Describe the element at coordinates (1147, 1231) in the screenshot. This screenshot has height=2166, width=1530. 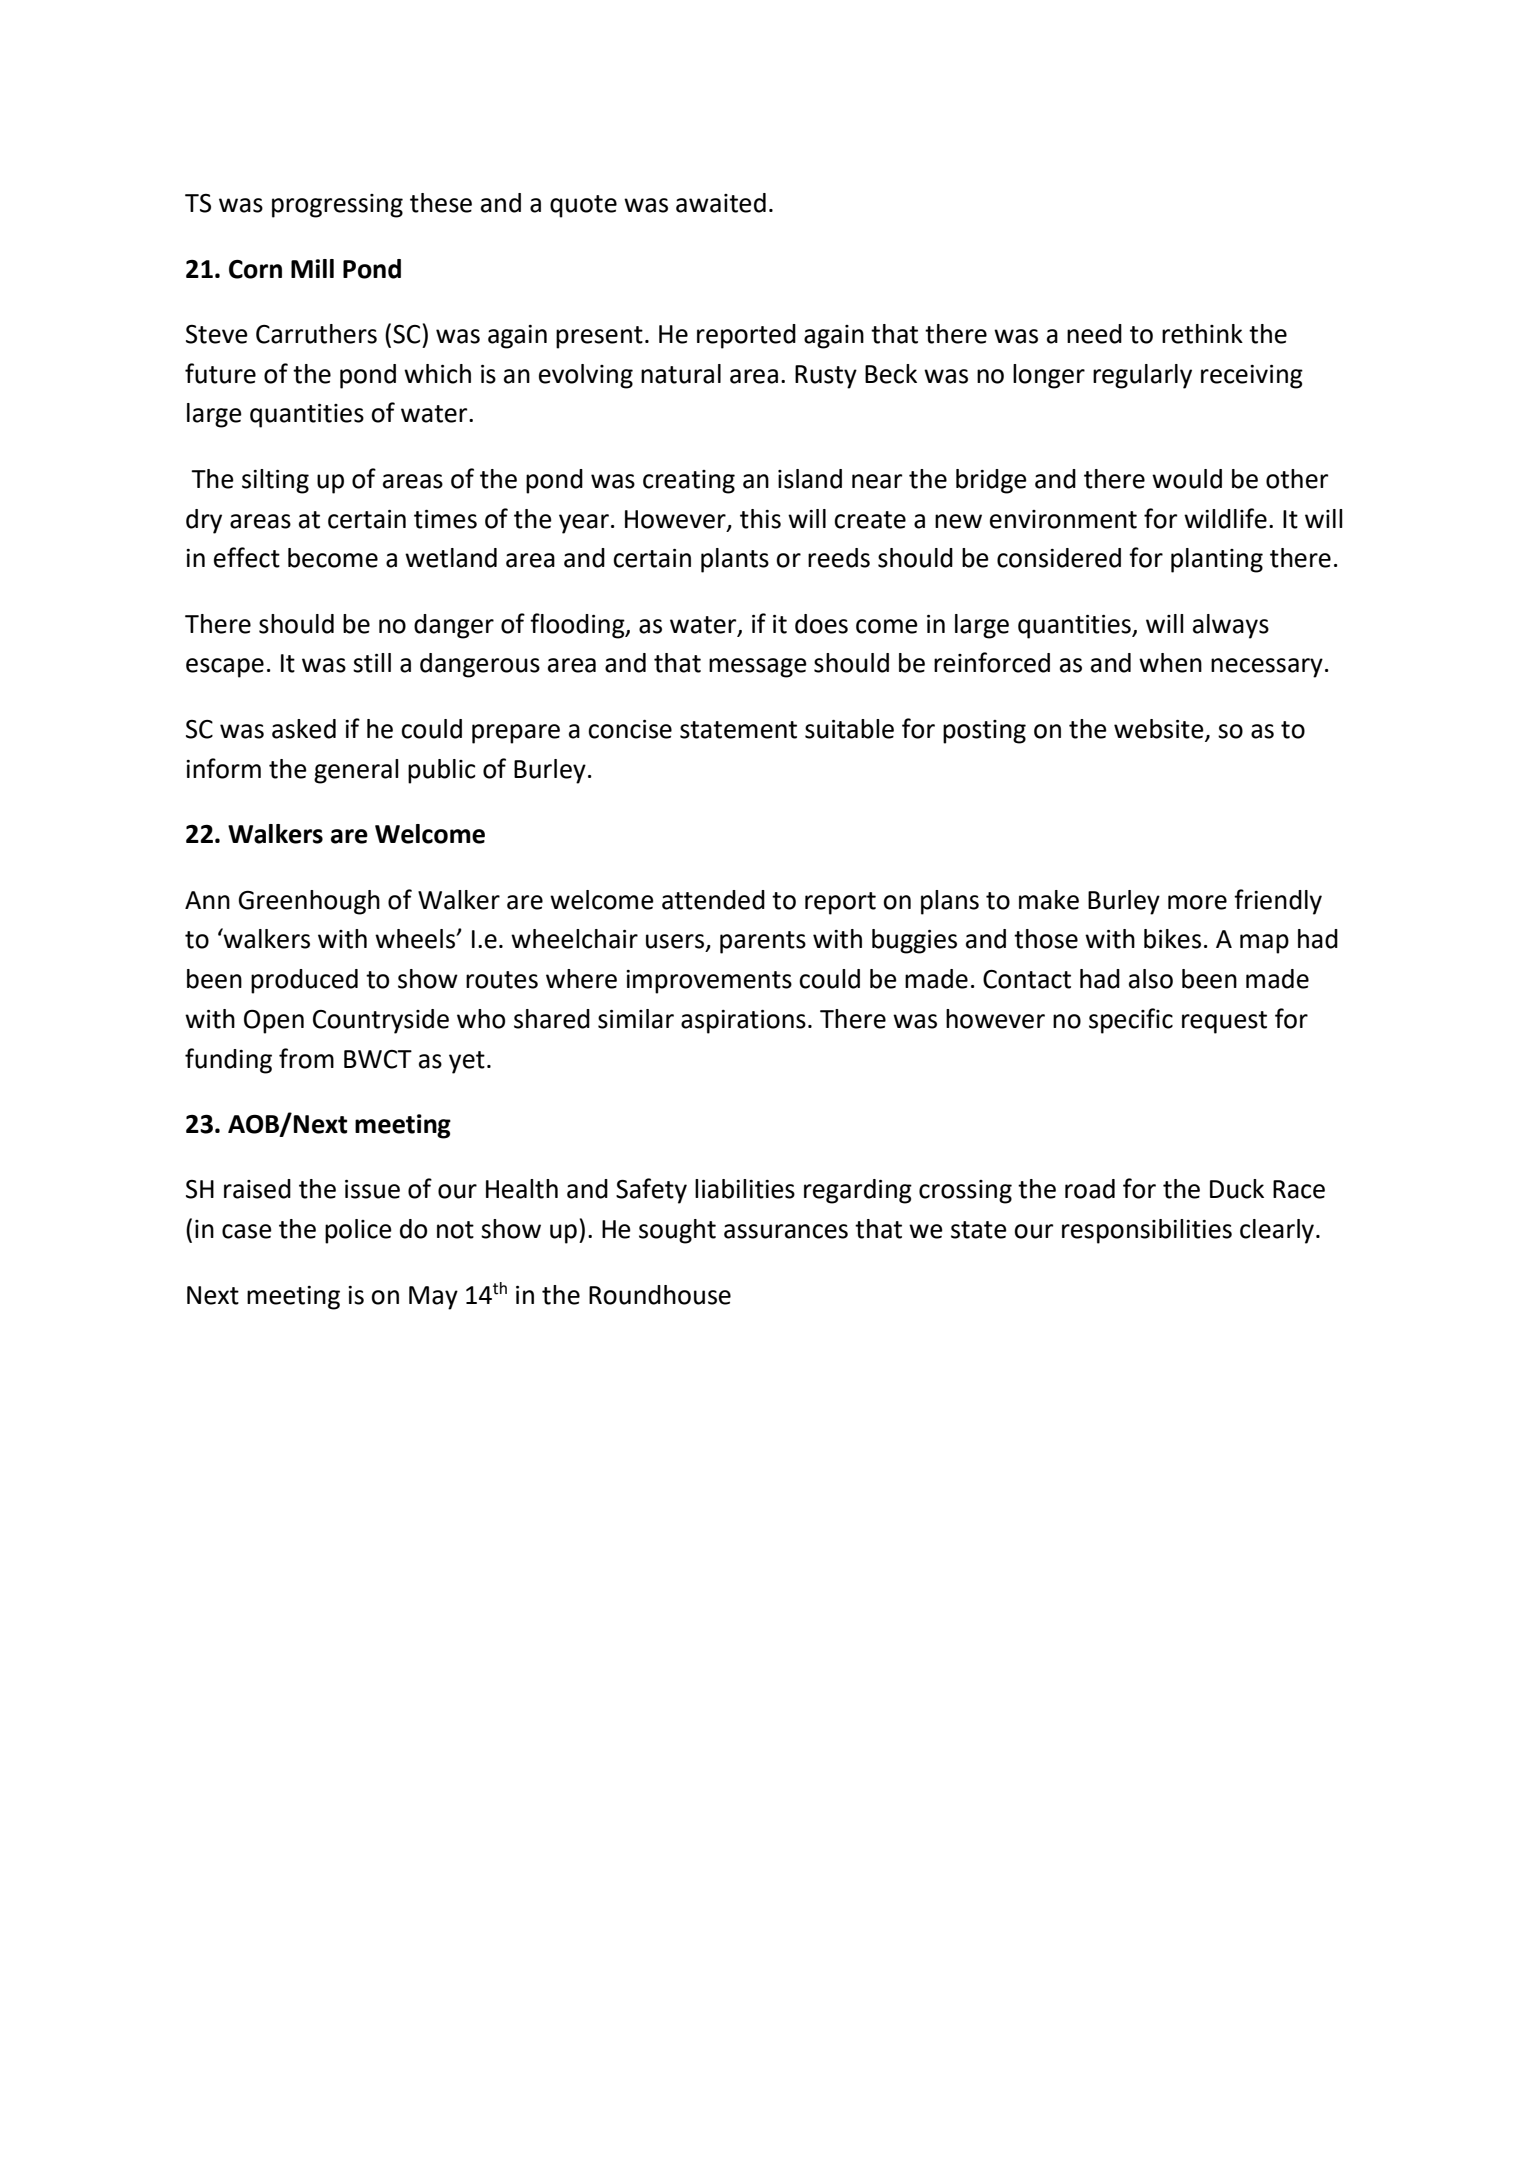
I see `responsibilities` at that location.
